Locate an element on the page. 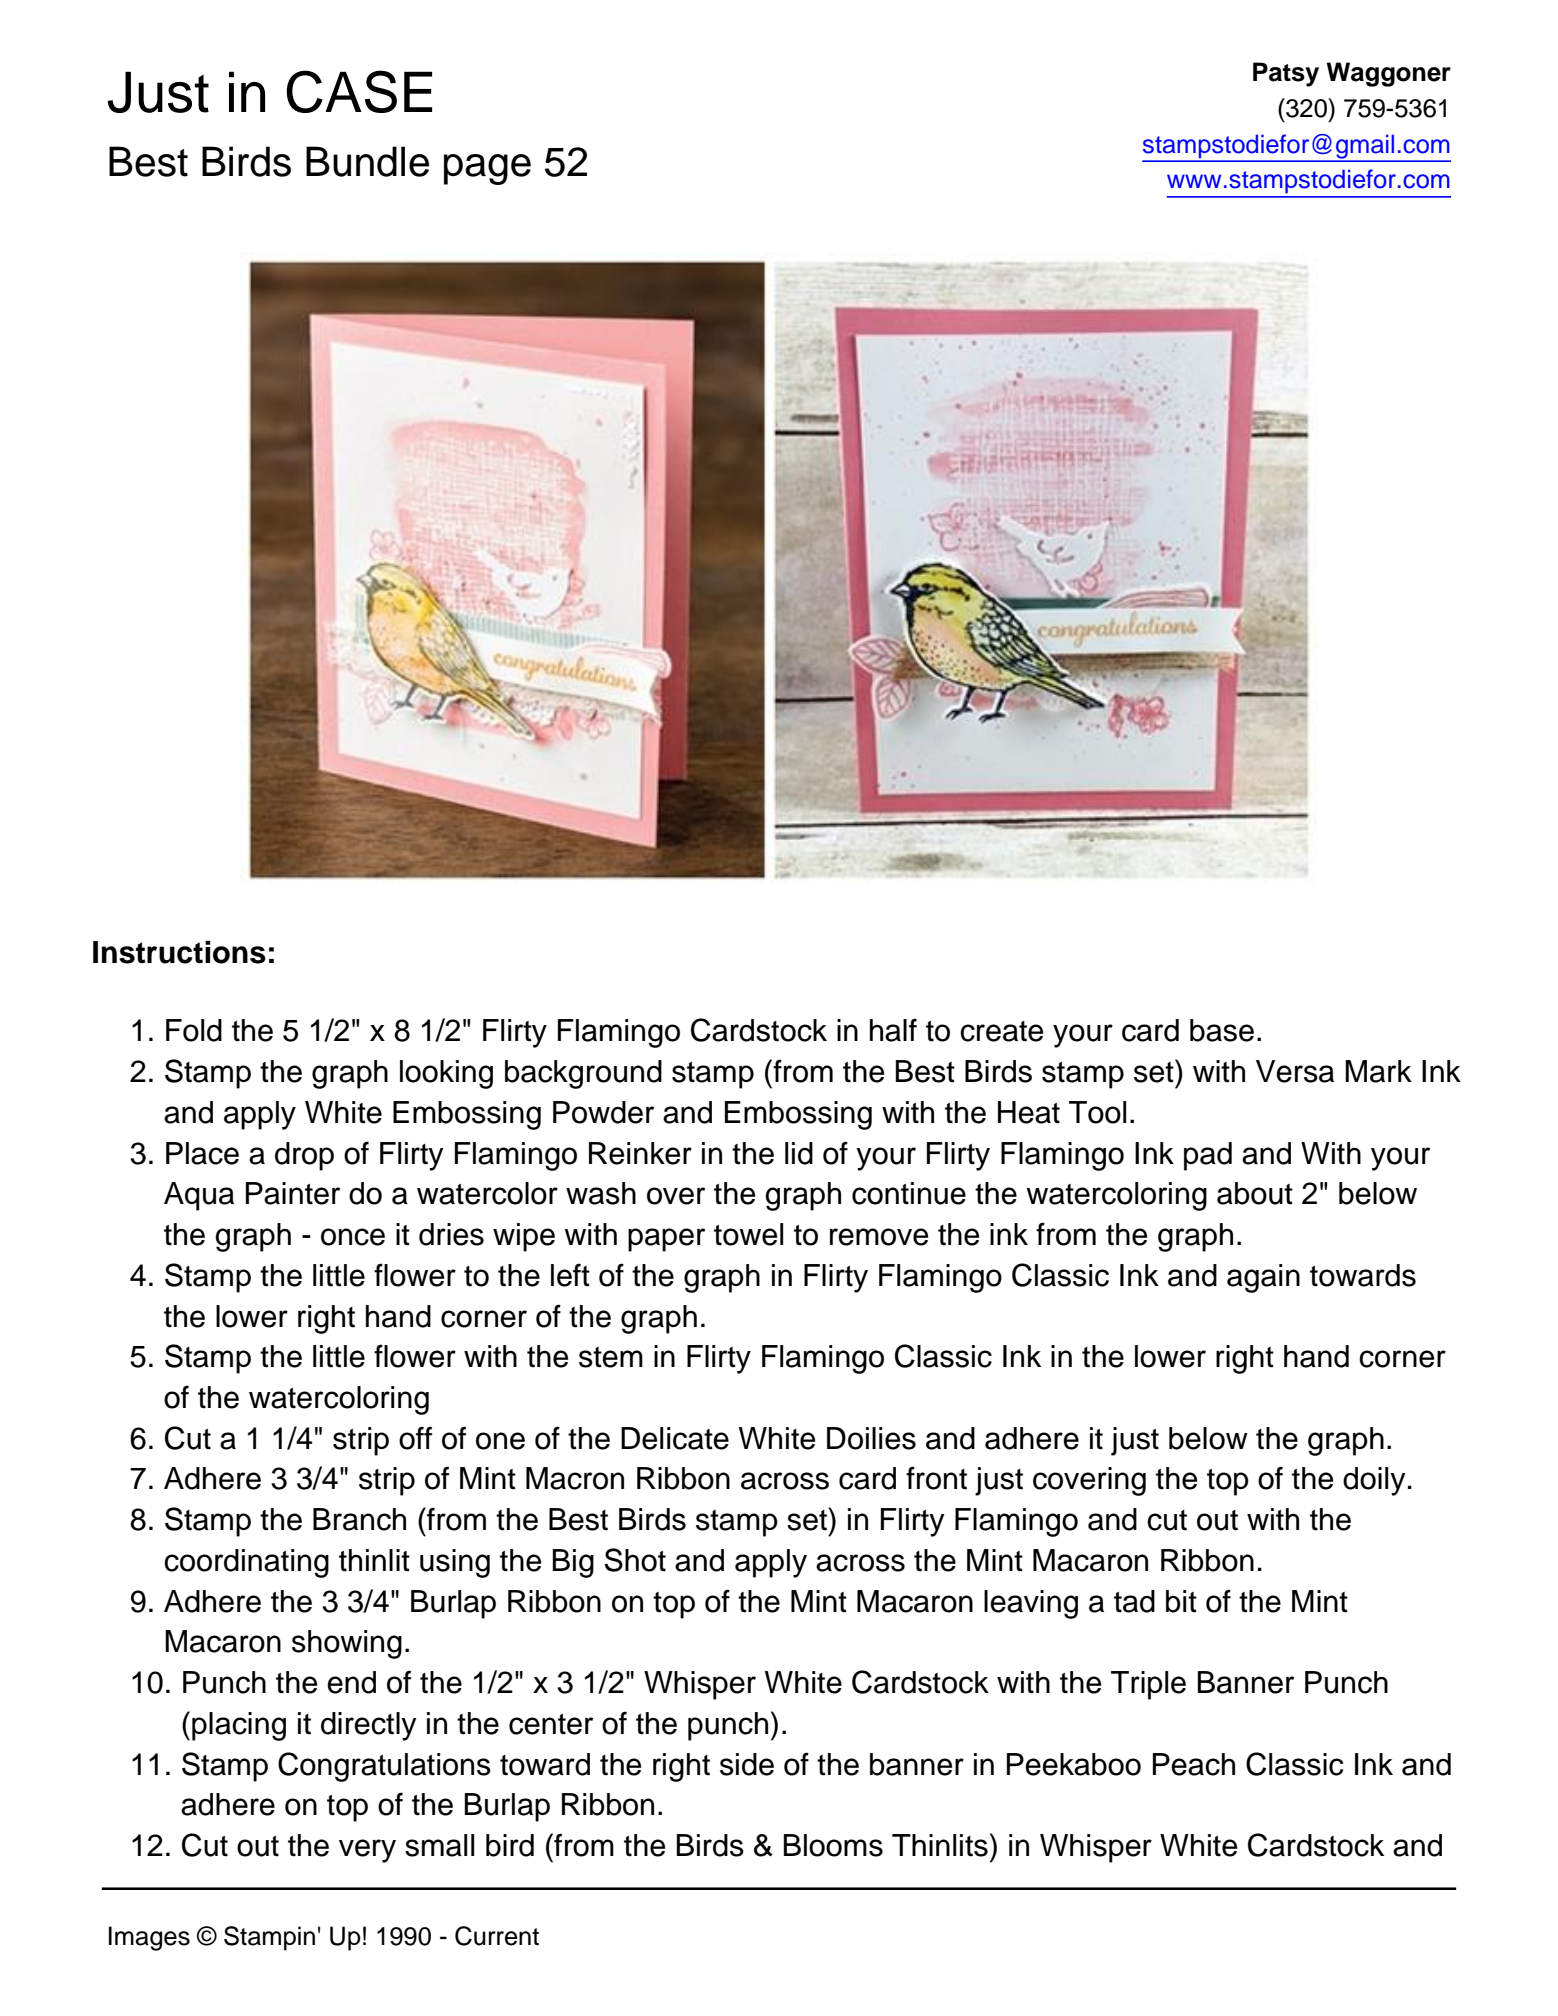 This page has height=2016, width=1558. CASE is located at coordinates (359, 91).
